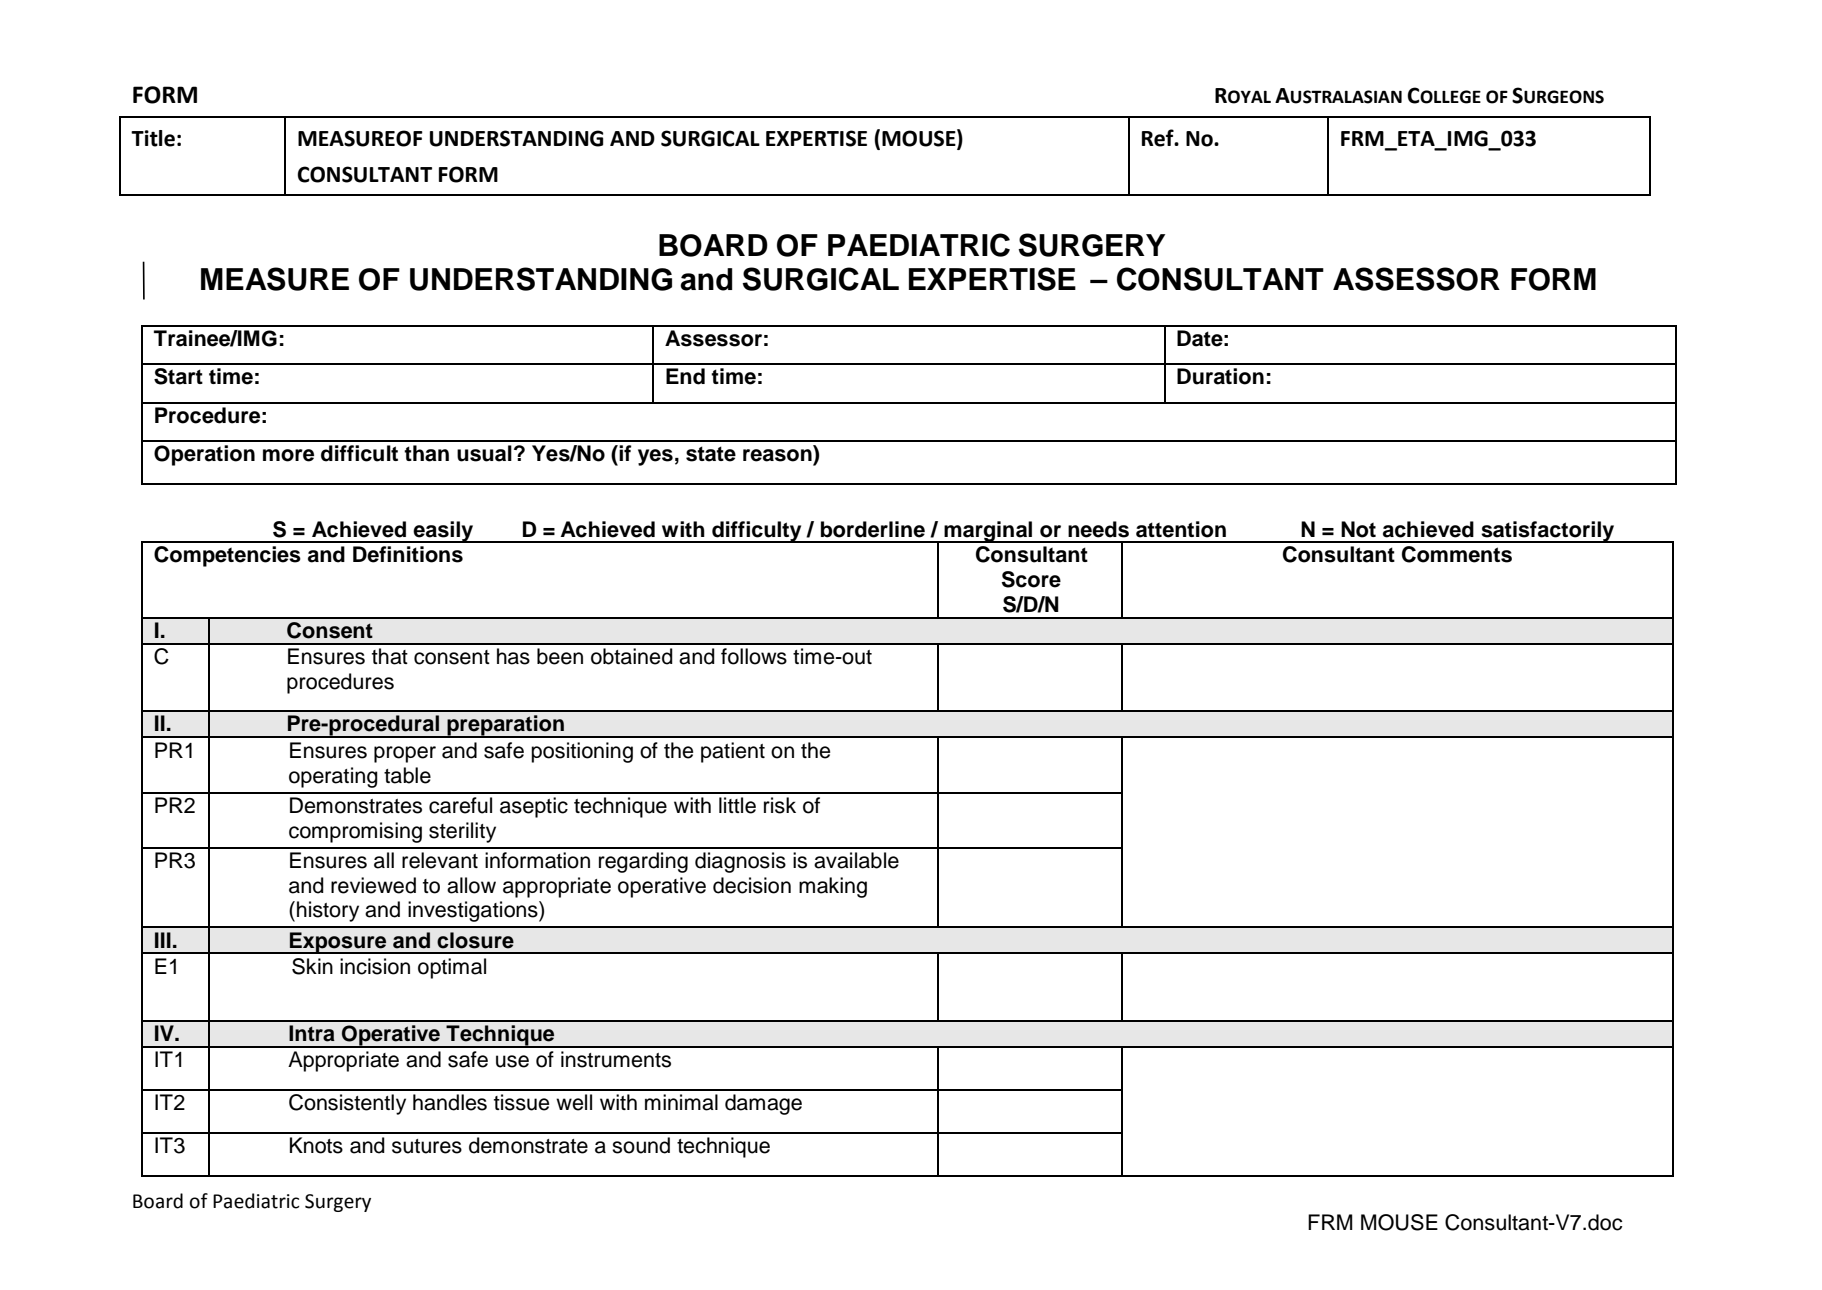  I want to click on history, so click(328, 911).
